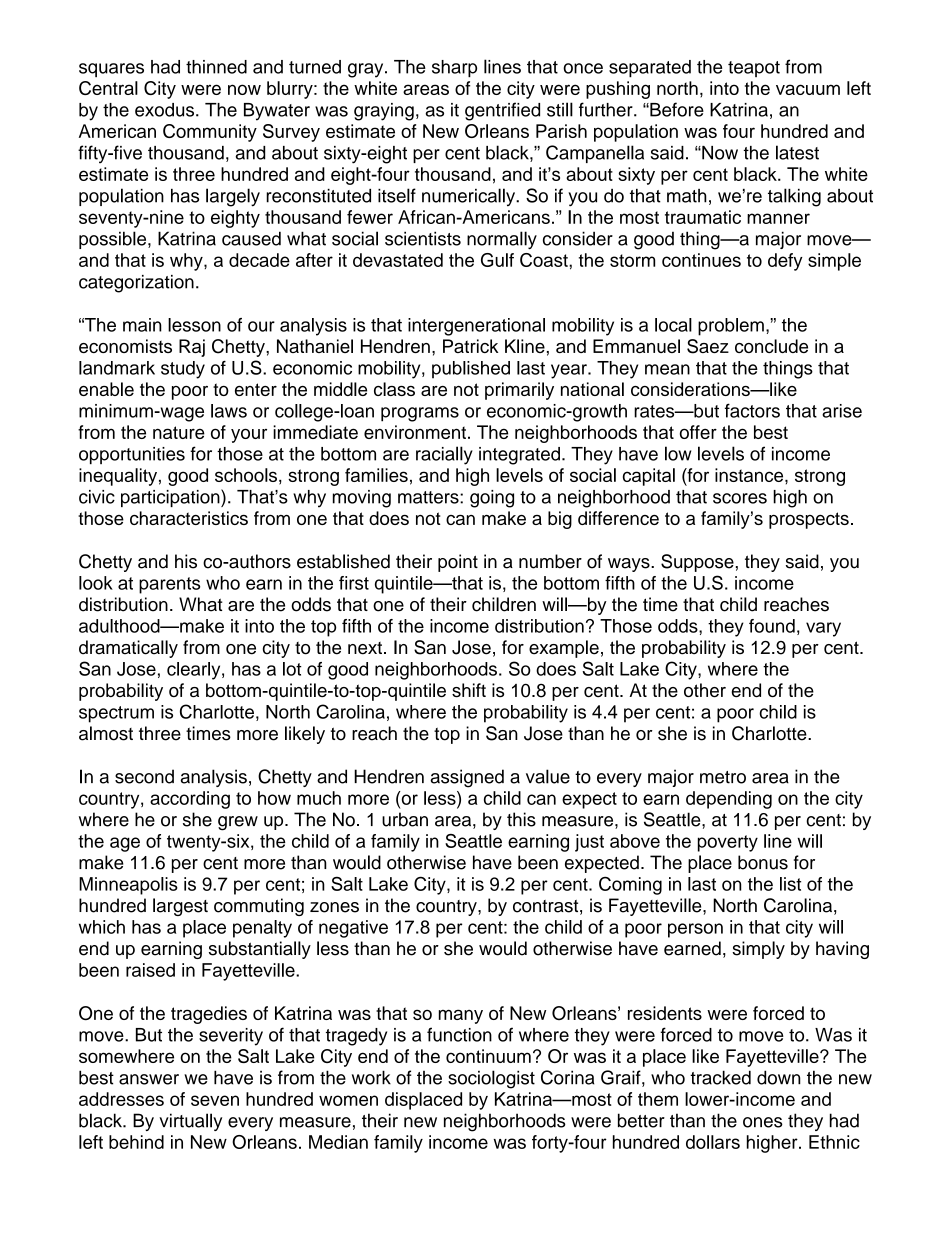  What do you see at coordinates (467, 778) in the document?
I see `assigned` at bounding box center [467, 778].
